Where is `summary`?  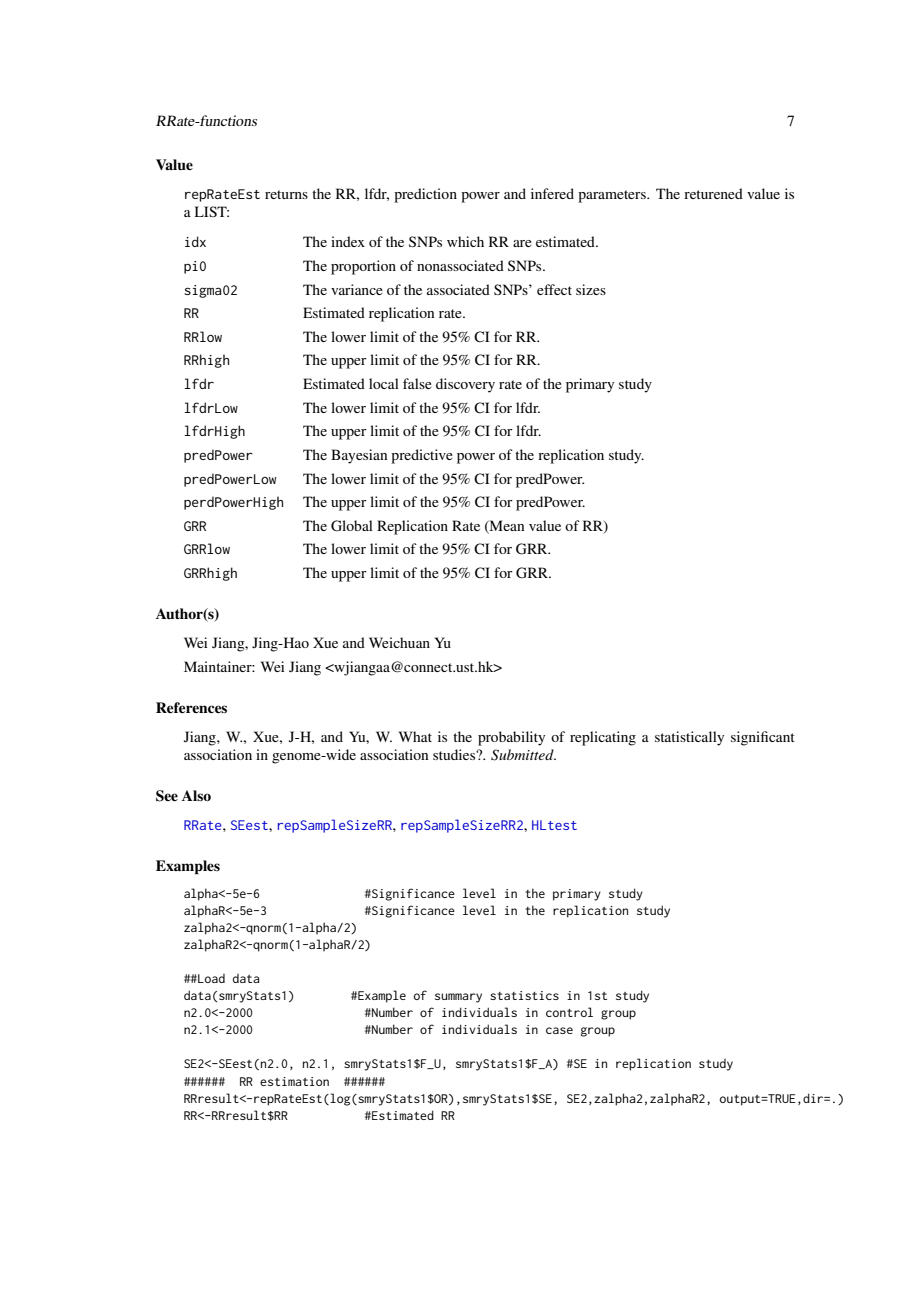
summary is located at coordinates (458, 998).
